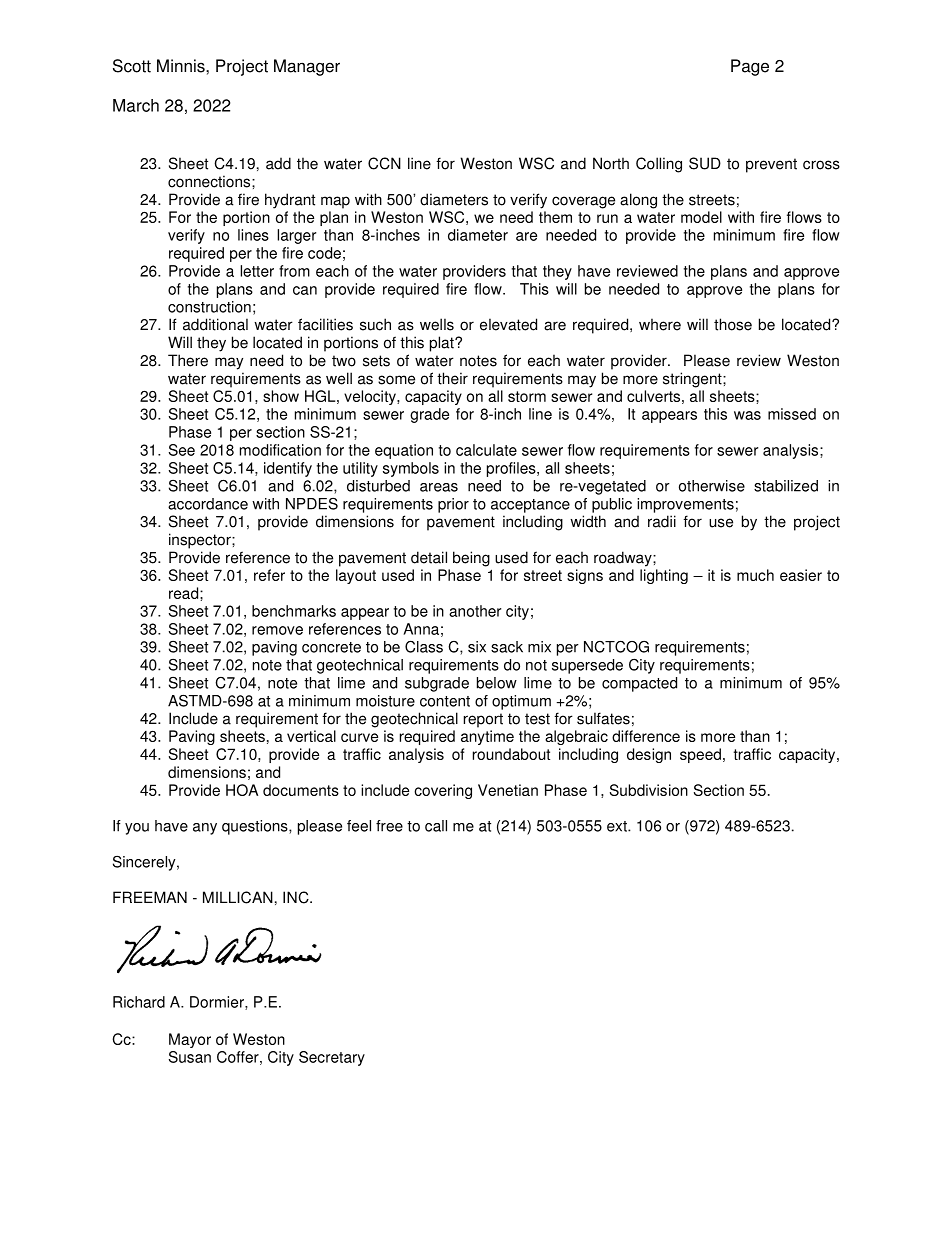 The height and width of the page is (1233, 952). I want to click on ext, so click(618, 826).
